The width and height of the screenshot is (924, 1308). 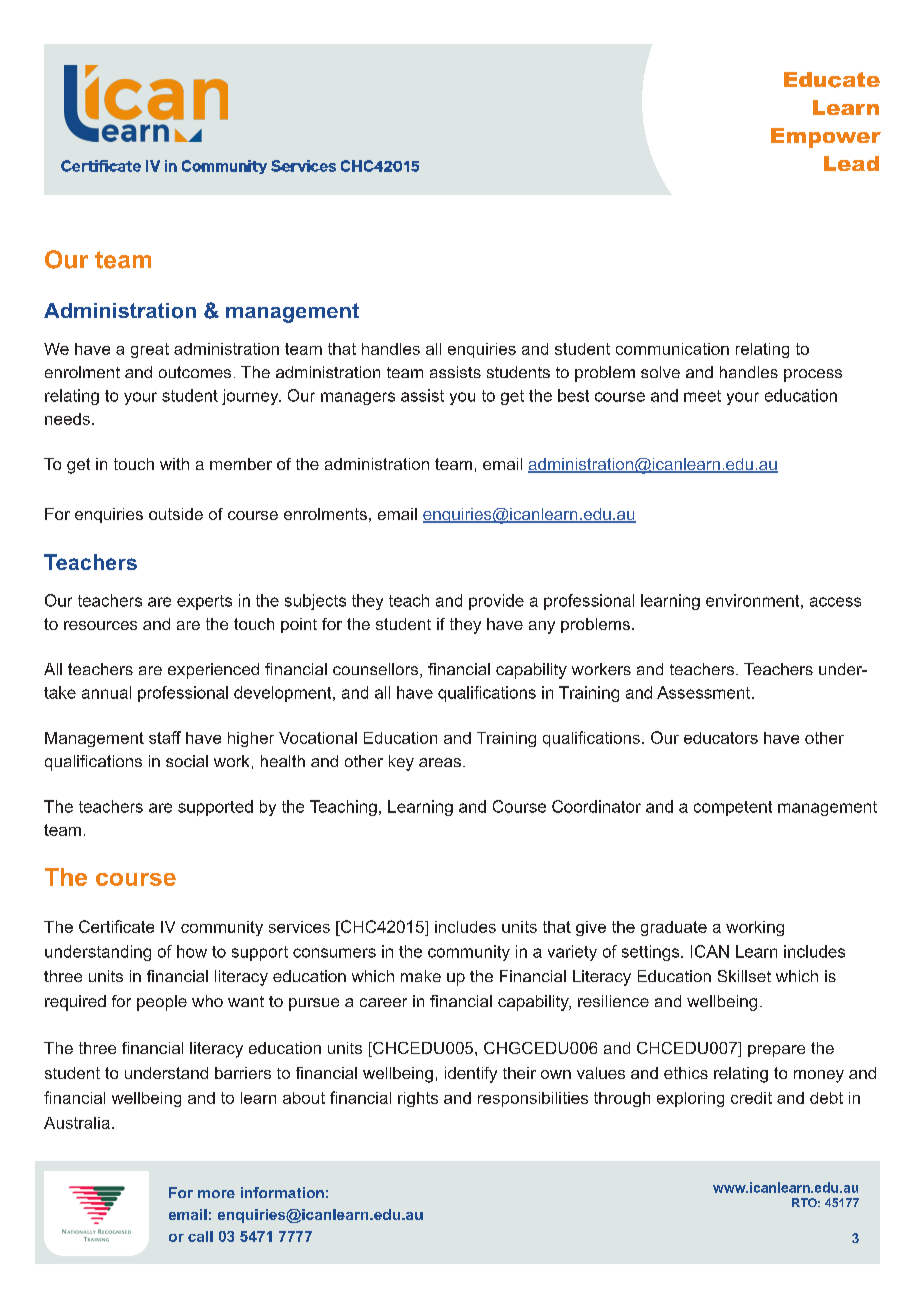 I want to click on more, so click(x=216, y=1194).
